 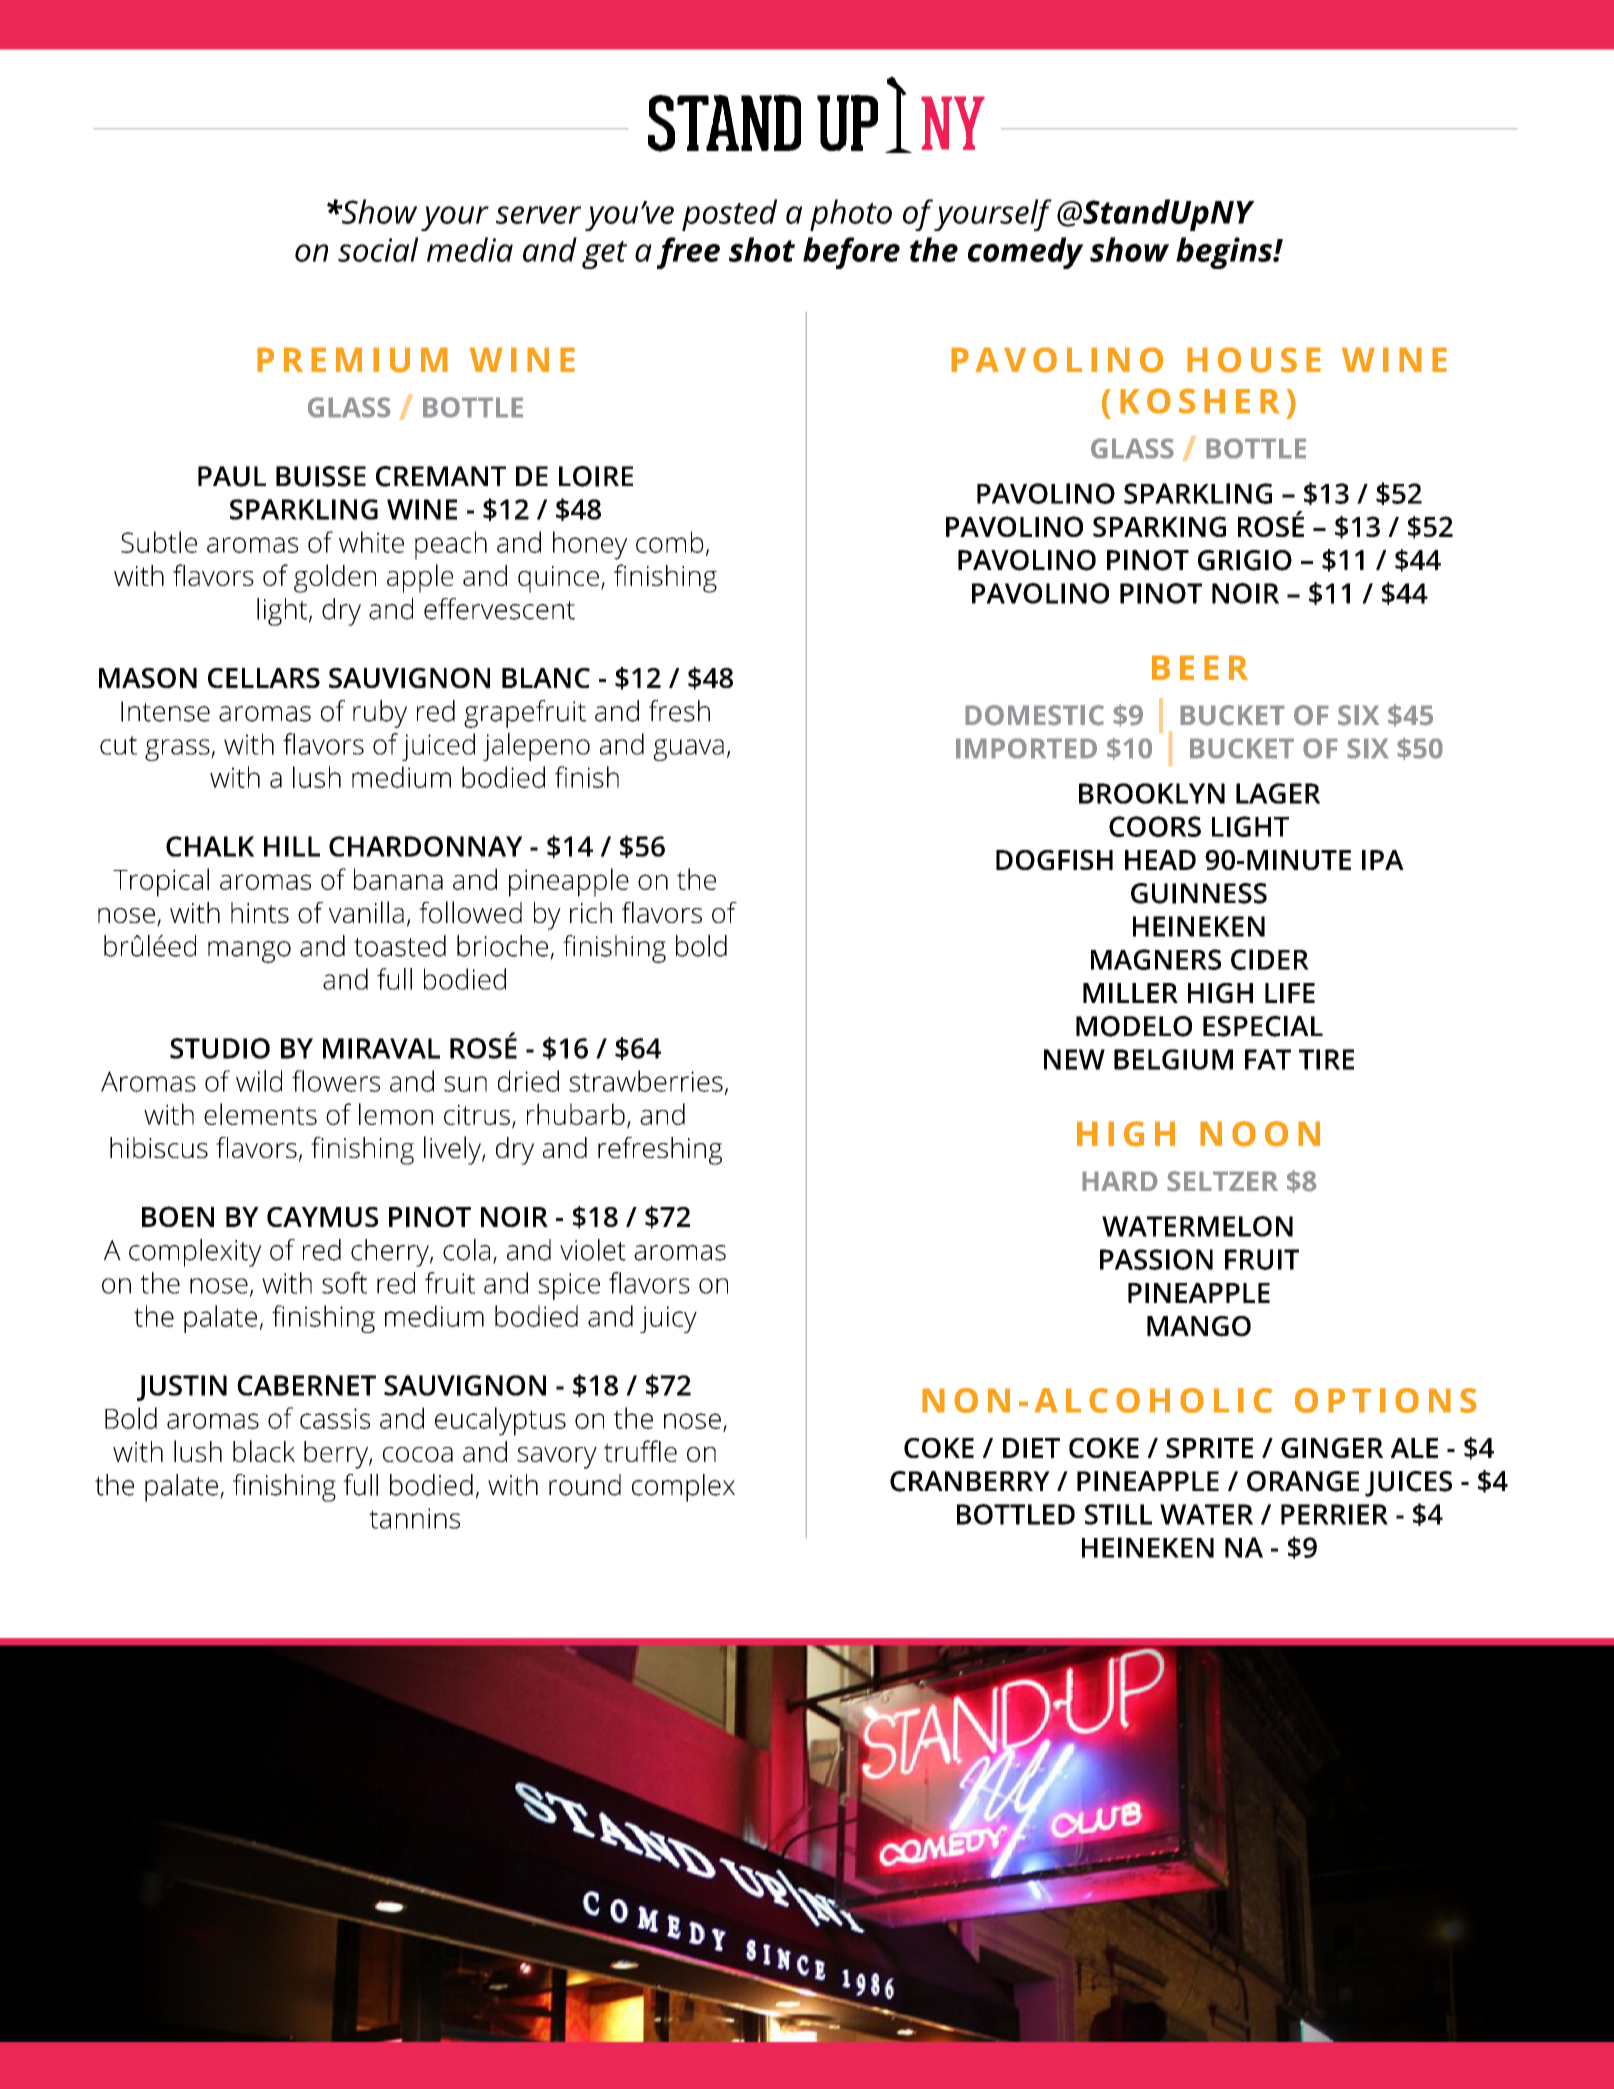 I want to click on strawberries, so click(x=646, y=1081).
